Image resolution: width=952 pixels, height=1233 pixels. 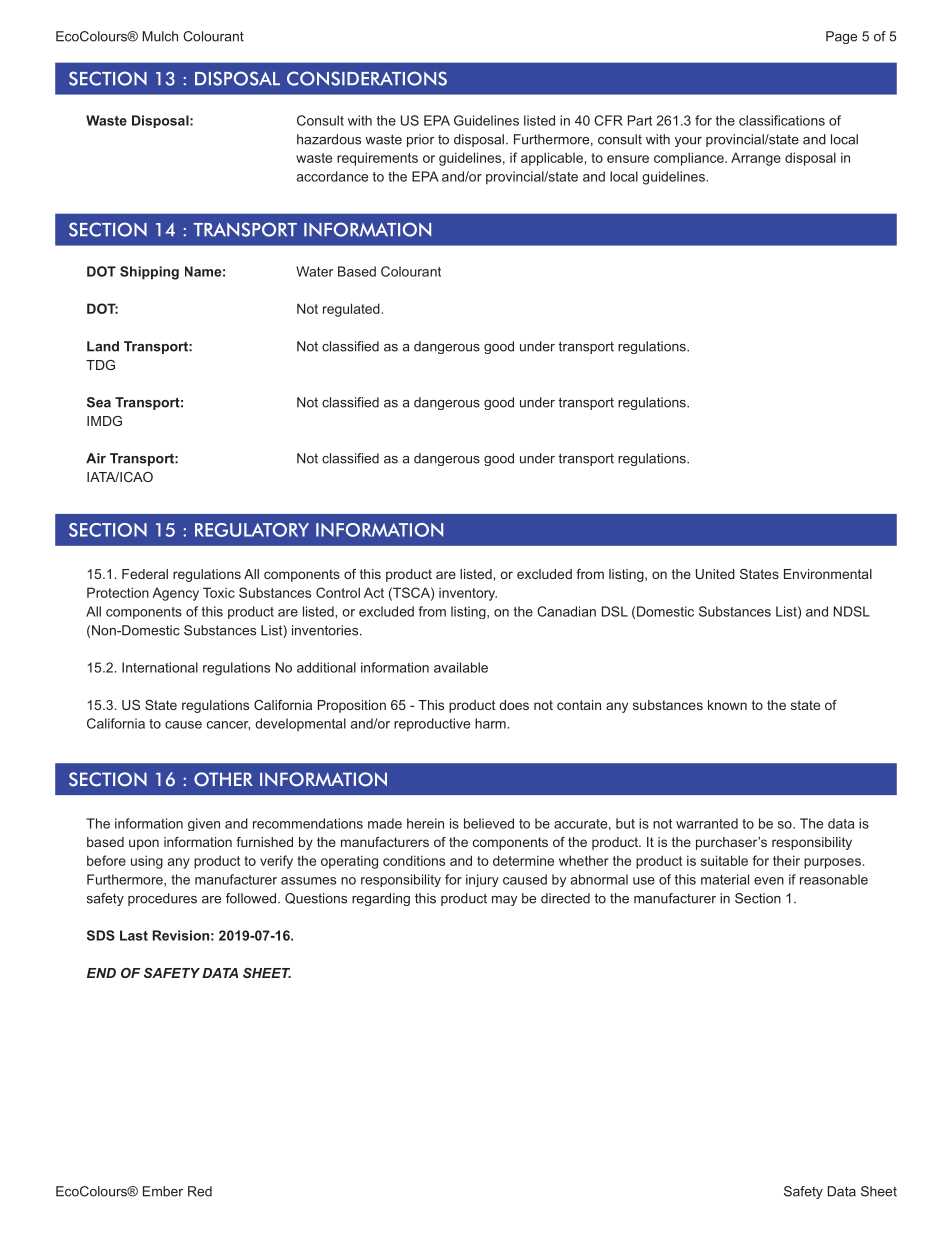 What do you see at coordinates (782, 120) in the document?
I see `classifications` at bounding box center [782, 120].
